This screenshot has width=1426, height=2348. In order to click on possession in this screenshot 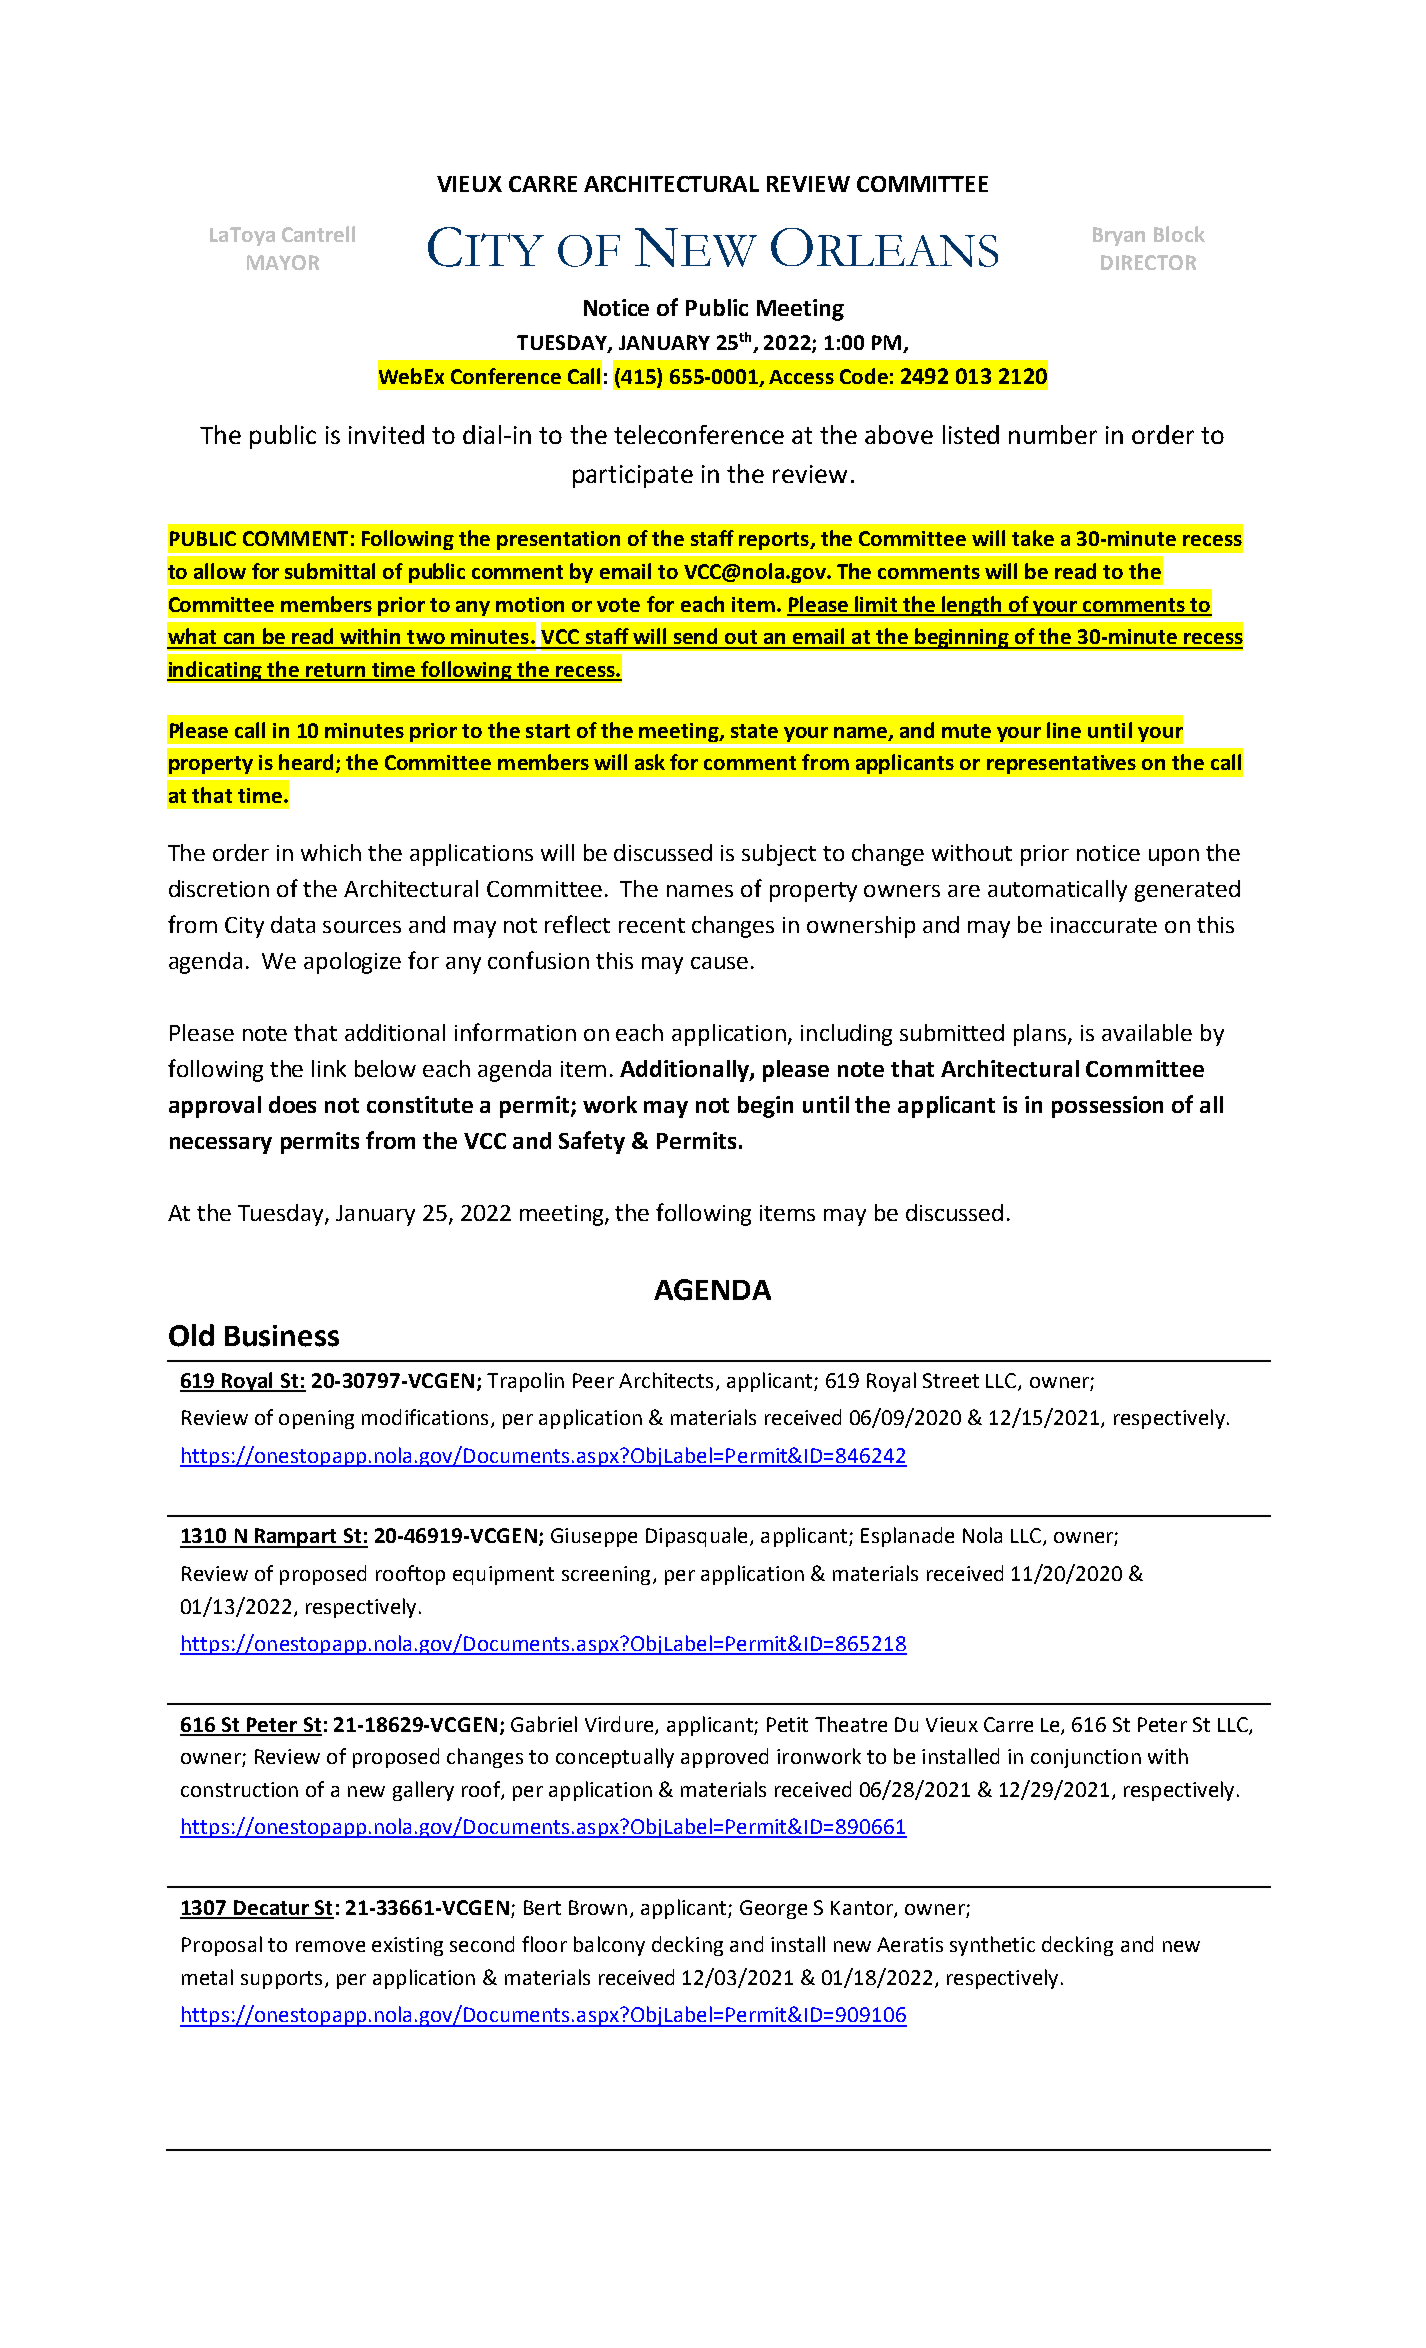, I will do `click(1107, 1107)`.
